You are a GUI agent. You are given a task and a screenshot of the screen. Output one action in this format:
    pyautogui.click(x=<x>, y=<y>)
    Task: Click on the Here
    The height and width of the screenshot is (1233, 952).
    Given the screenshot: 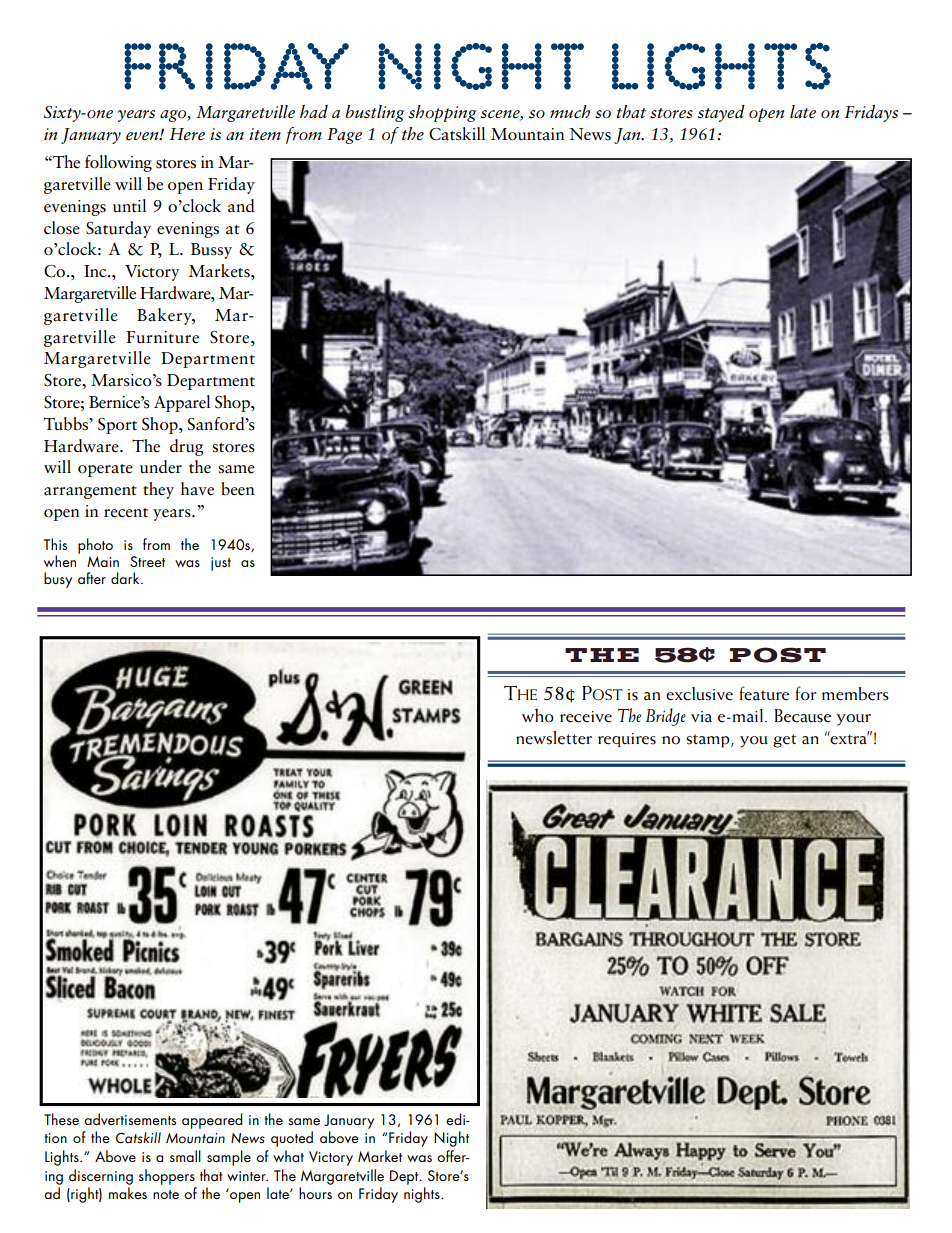 What is the action you would take?
    pyautogui.click(x=187, y=134)
